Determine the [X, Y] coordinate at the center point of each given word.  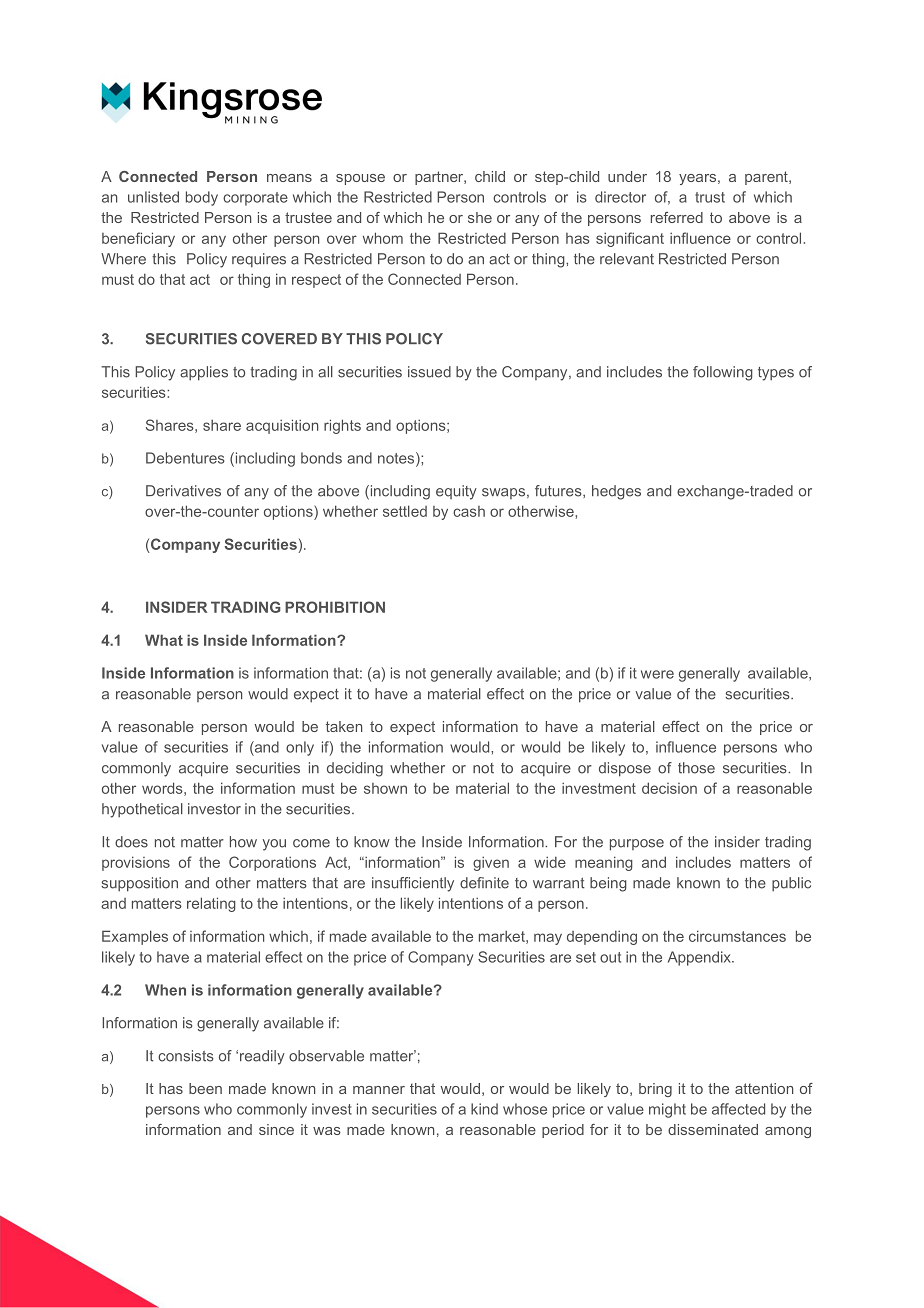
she [480, 217]
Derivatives [183, 491]
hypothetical [142, 810]
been [205, 1088]
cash [469, 511]
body [202, 198]
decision [669, 788]
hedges [616, 492]
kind [484, 1109]
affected [738, 1109]
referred [677, 217]
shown [385, 788]
